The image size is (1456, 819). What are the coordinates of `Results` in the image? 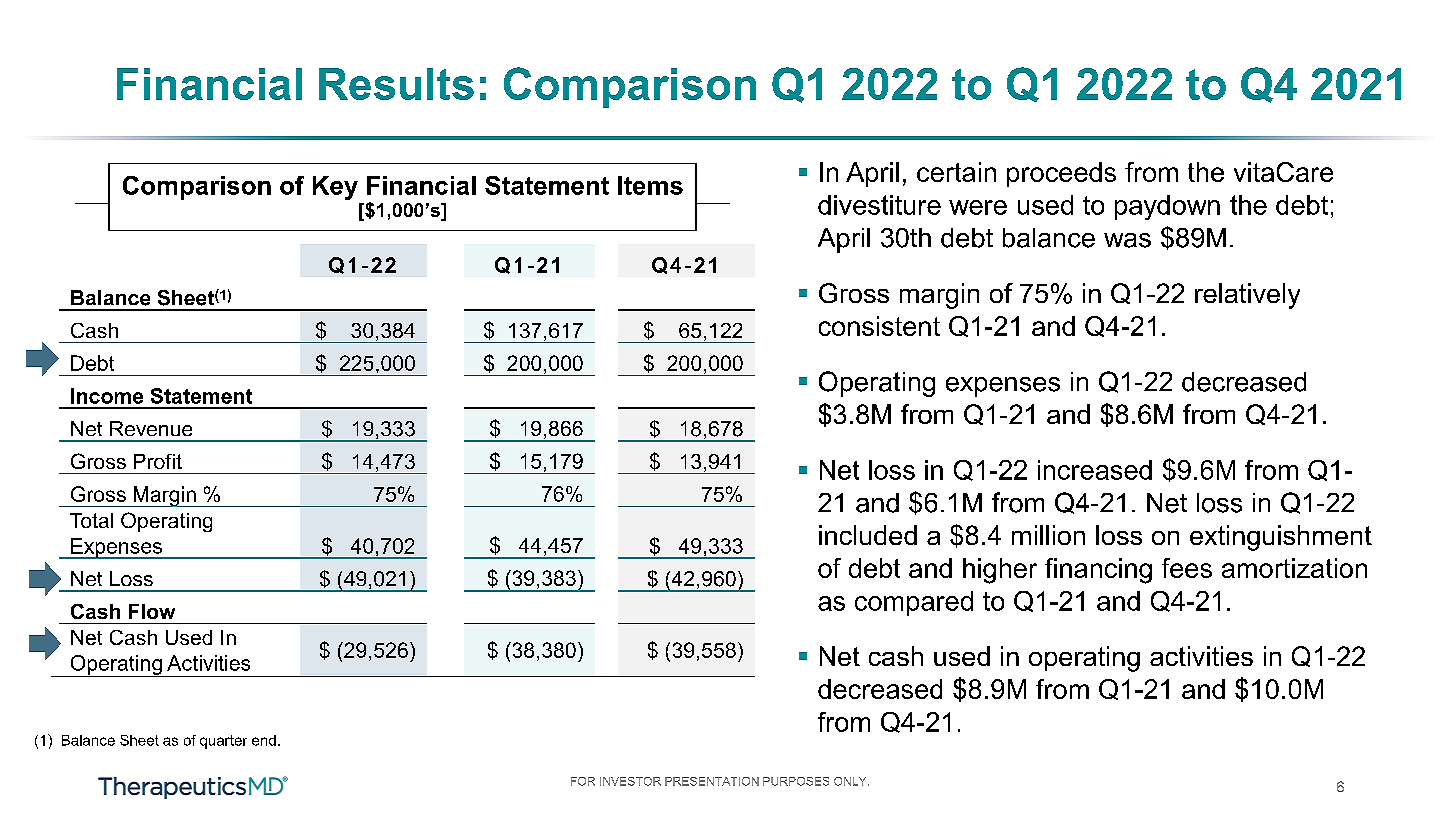 It's located at (396, 84).
